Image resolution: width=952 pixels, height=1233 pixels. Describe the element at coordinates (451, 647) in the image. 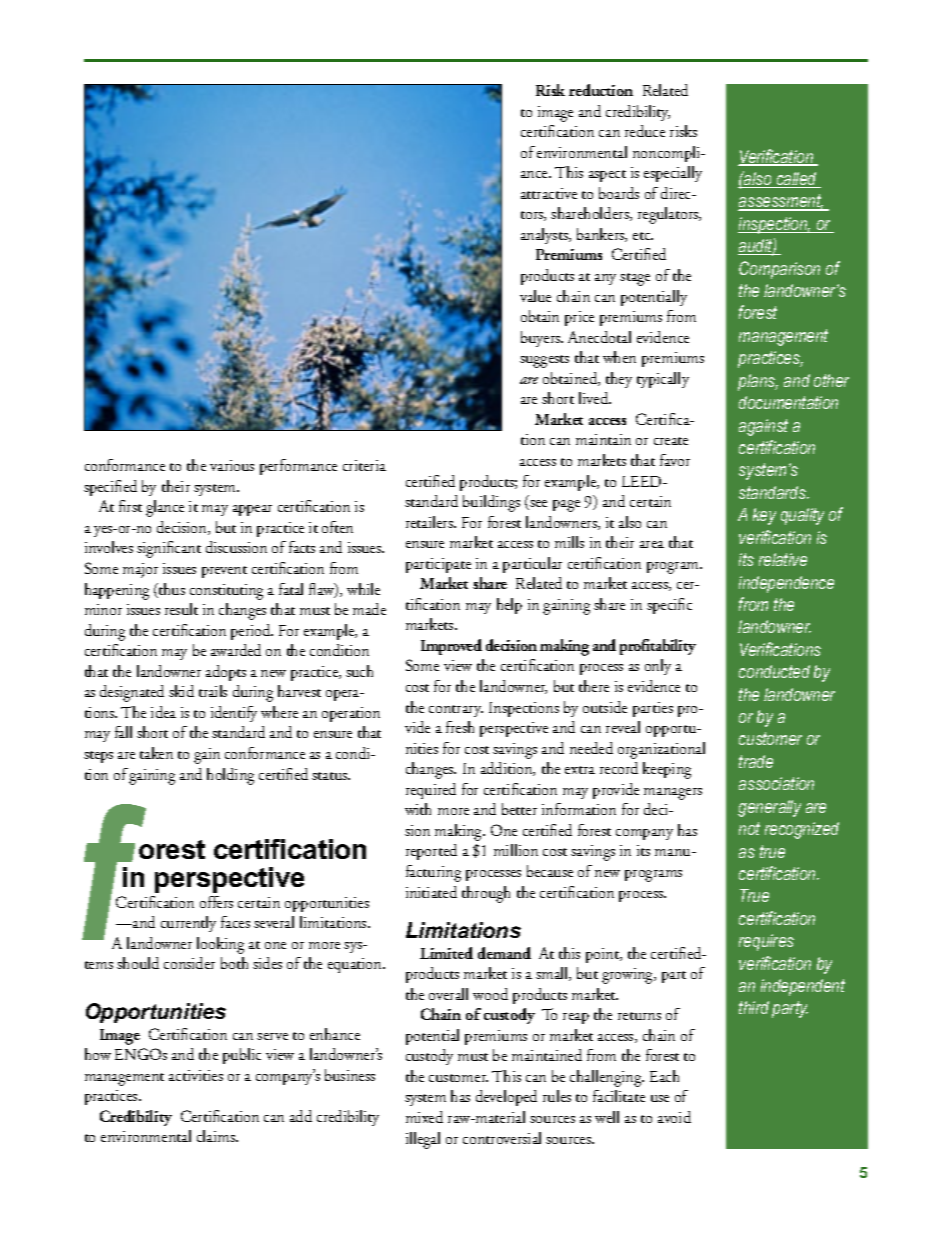

I see `Improved` at that location.
